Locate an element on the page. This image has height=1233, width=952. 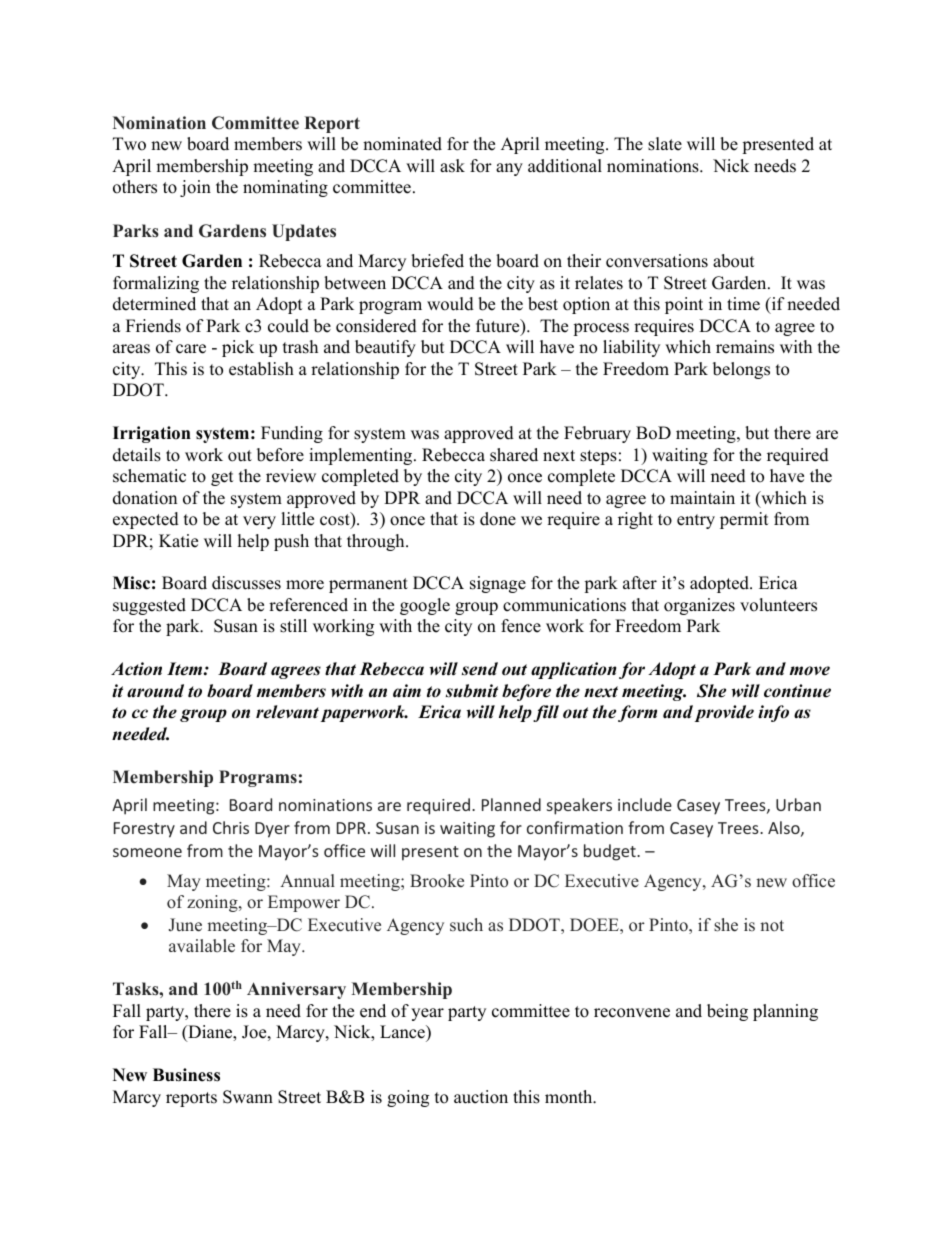
maintain is located at coordinates (702, 497).
